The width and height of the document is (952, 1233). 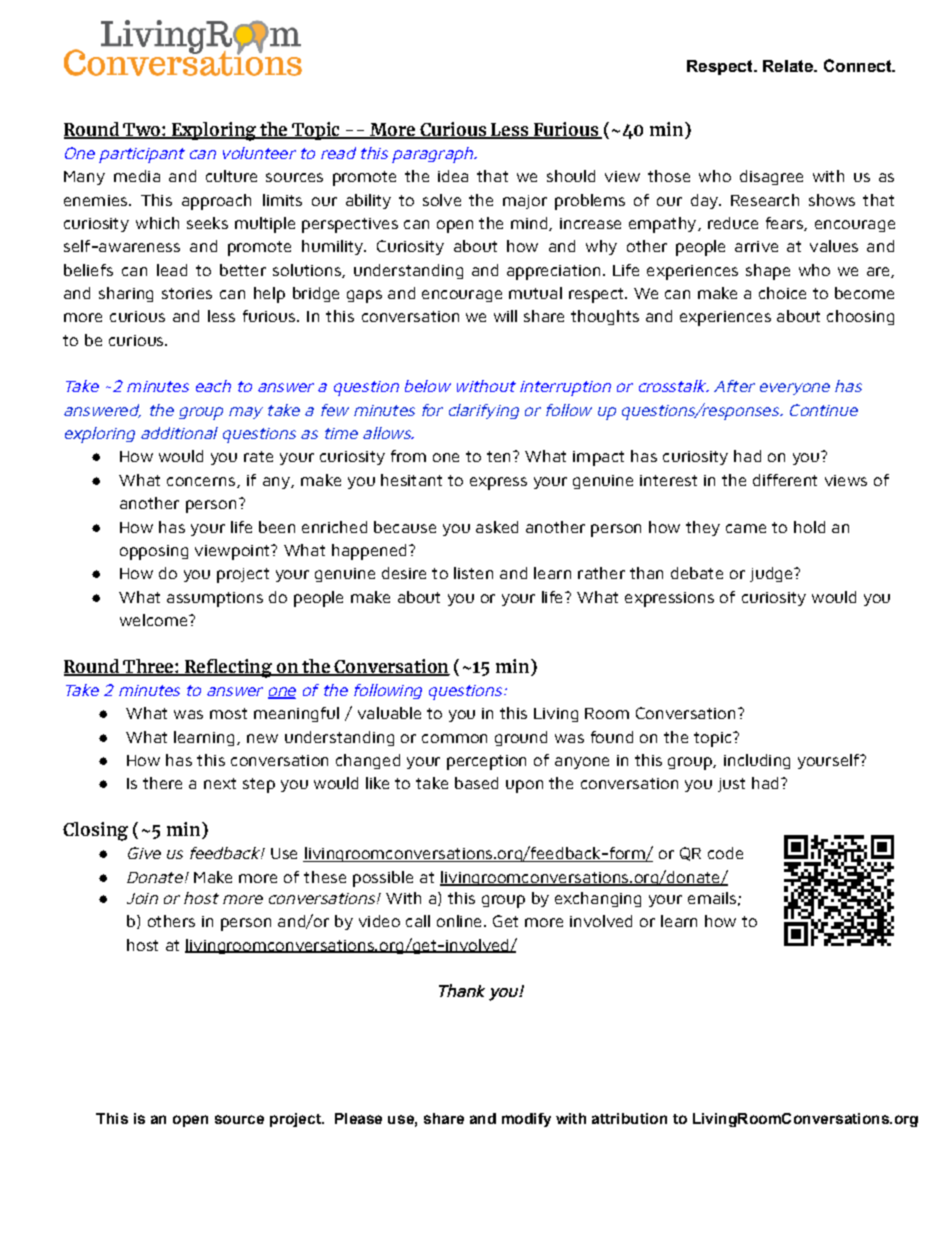 What do you see at coordinates (358, 1118) in the document?
I see `Please` at bounding box center [358, 1118].
